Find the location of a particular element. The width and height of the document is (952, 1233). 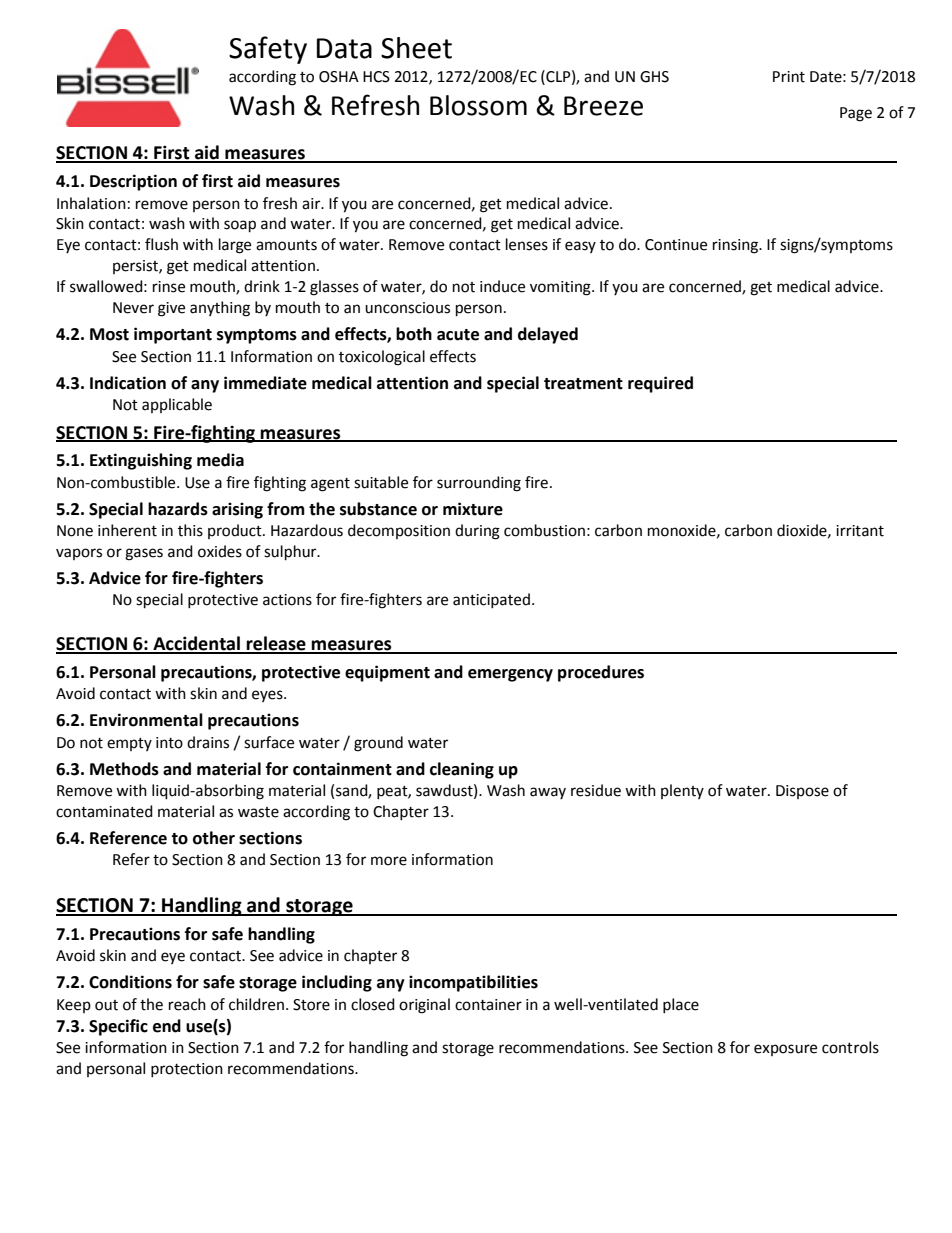

acute is located at coordinates (458, 335).
